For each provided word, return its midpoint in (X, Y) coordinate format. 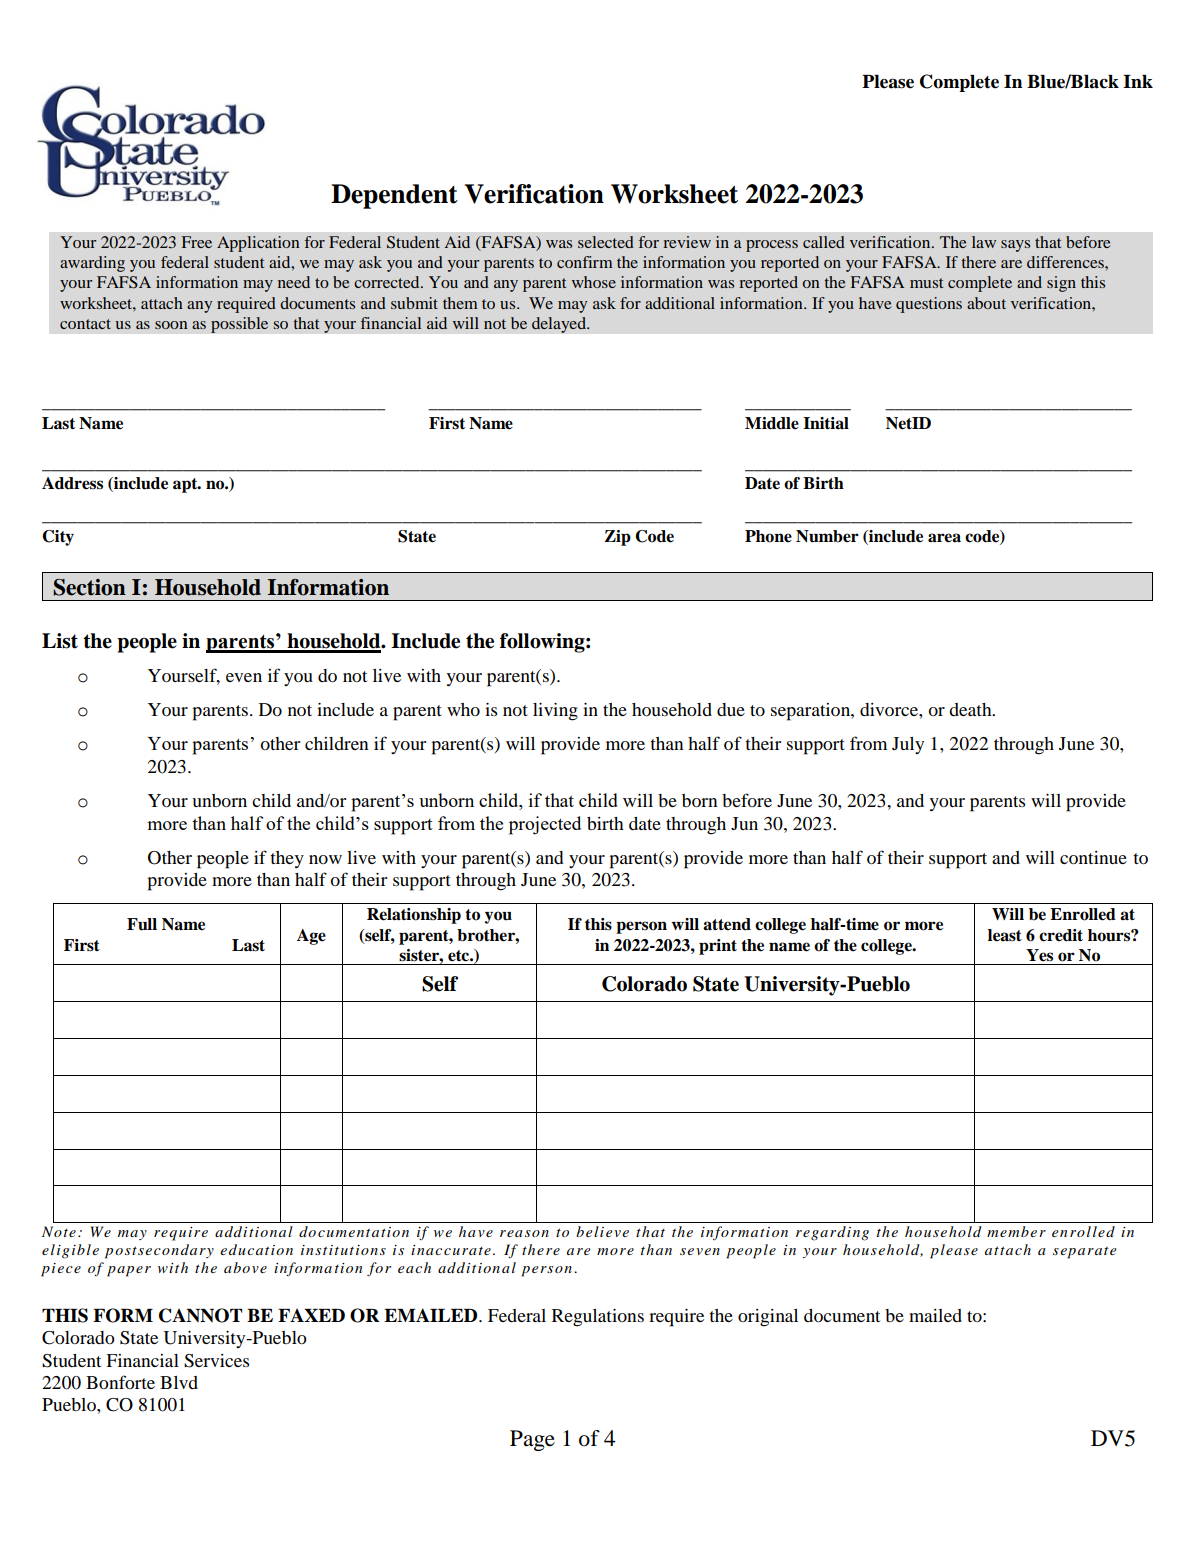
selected (606, 242)
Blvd (179, 1382)
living (555, 712)
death (971, 709)
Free (197, 242)
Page (532, 1440)
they (287, 859)
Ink (1138, 81)
